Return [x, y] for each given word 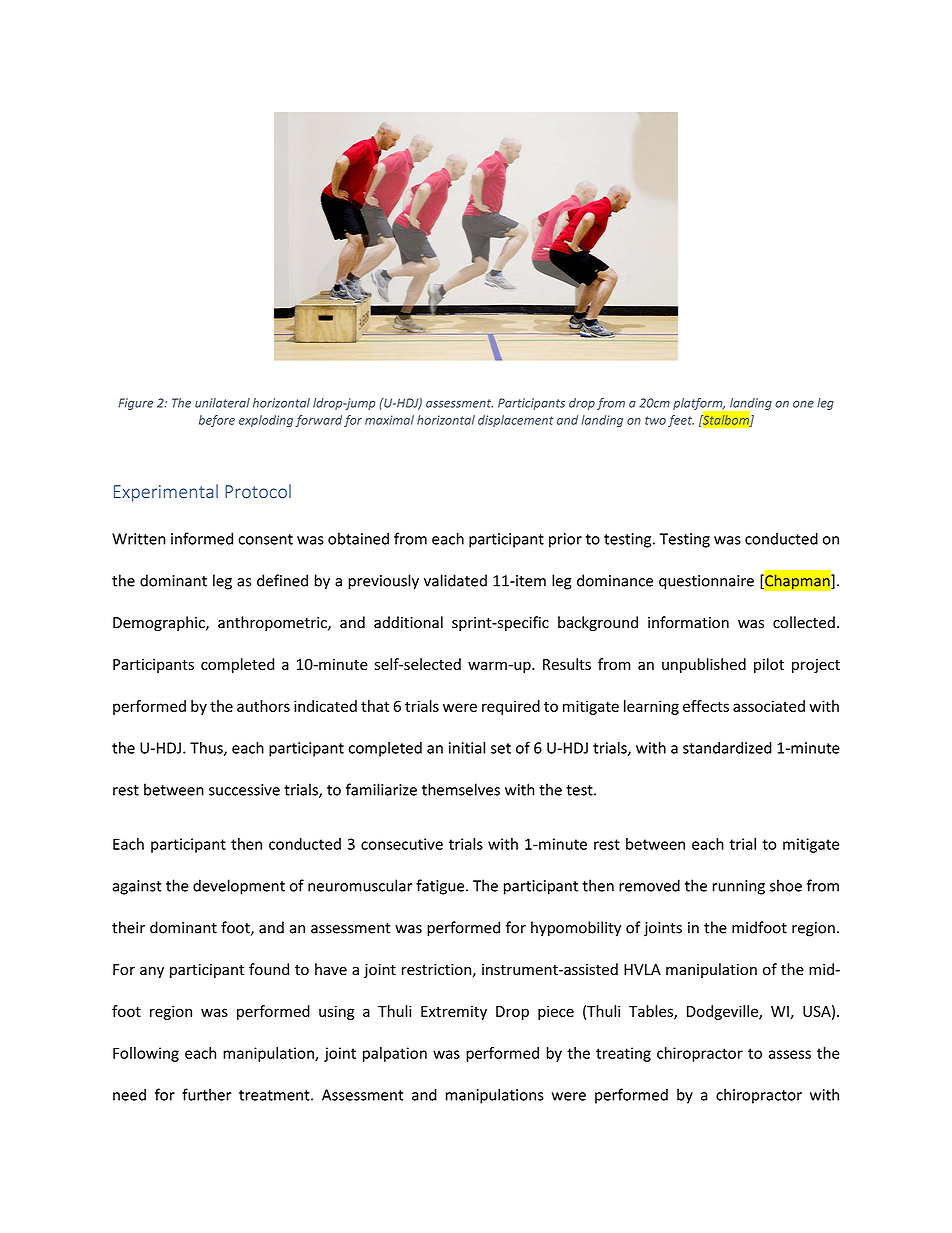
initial [467, 747]
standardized [727, 747]
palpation [395, 1054]
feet [681, 421]
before [217, 421]
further [206, 1094]
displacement [516, 421]
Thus [207, 748]
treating [623, 1054]
